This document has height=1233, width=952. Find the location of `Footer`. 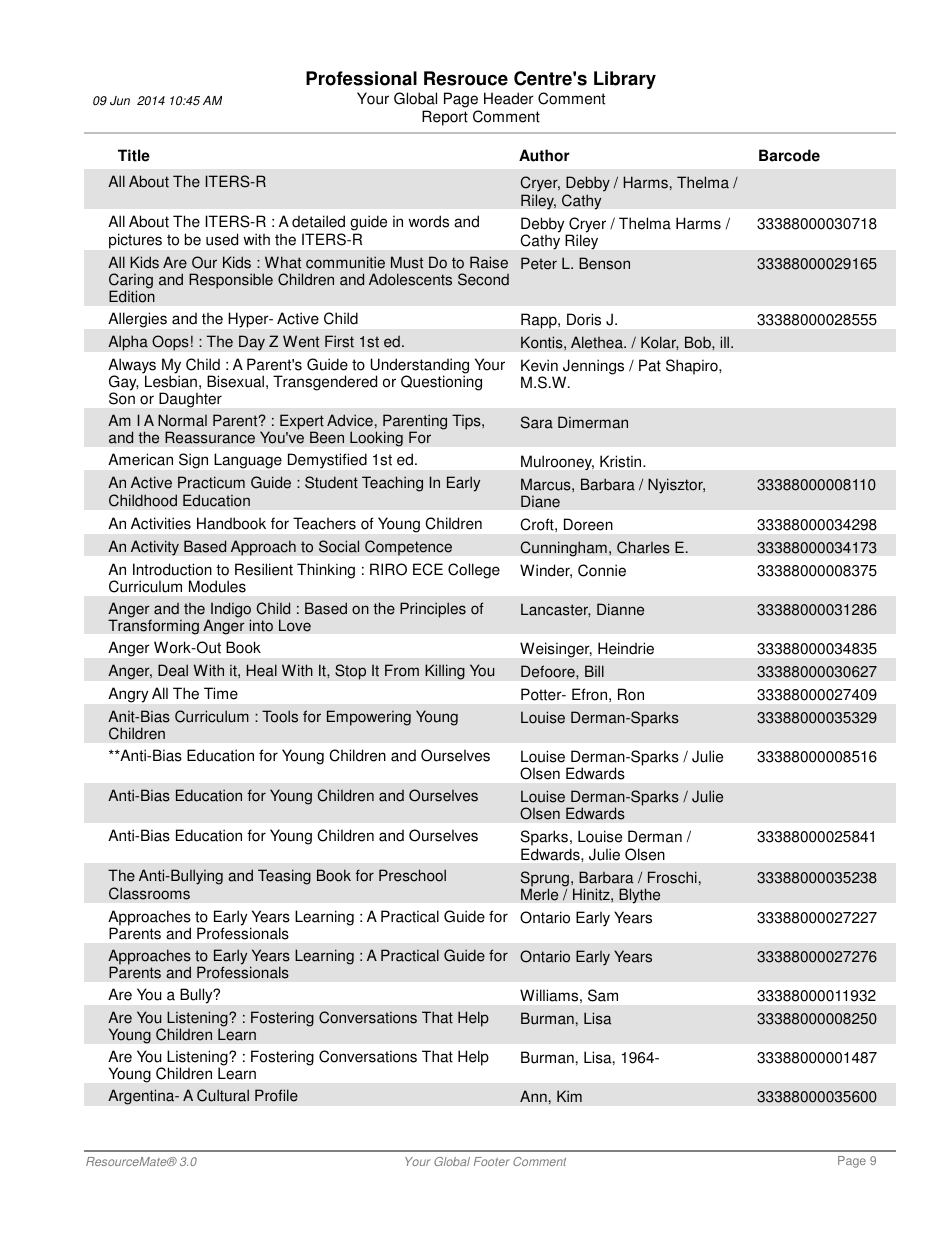

Footer is located at coordinates (492, 1161).
